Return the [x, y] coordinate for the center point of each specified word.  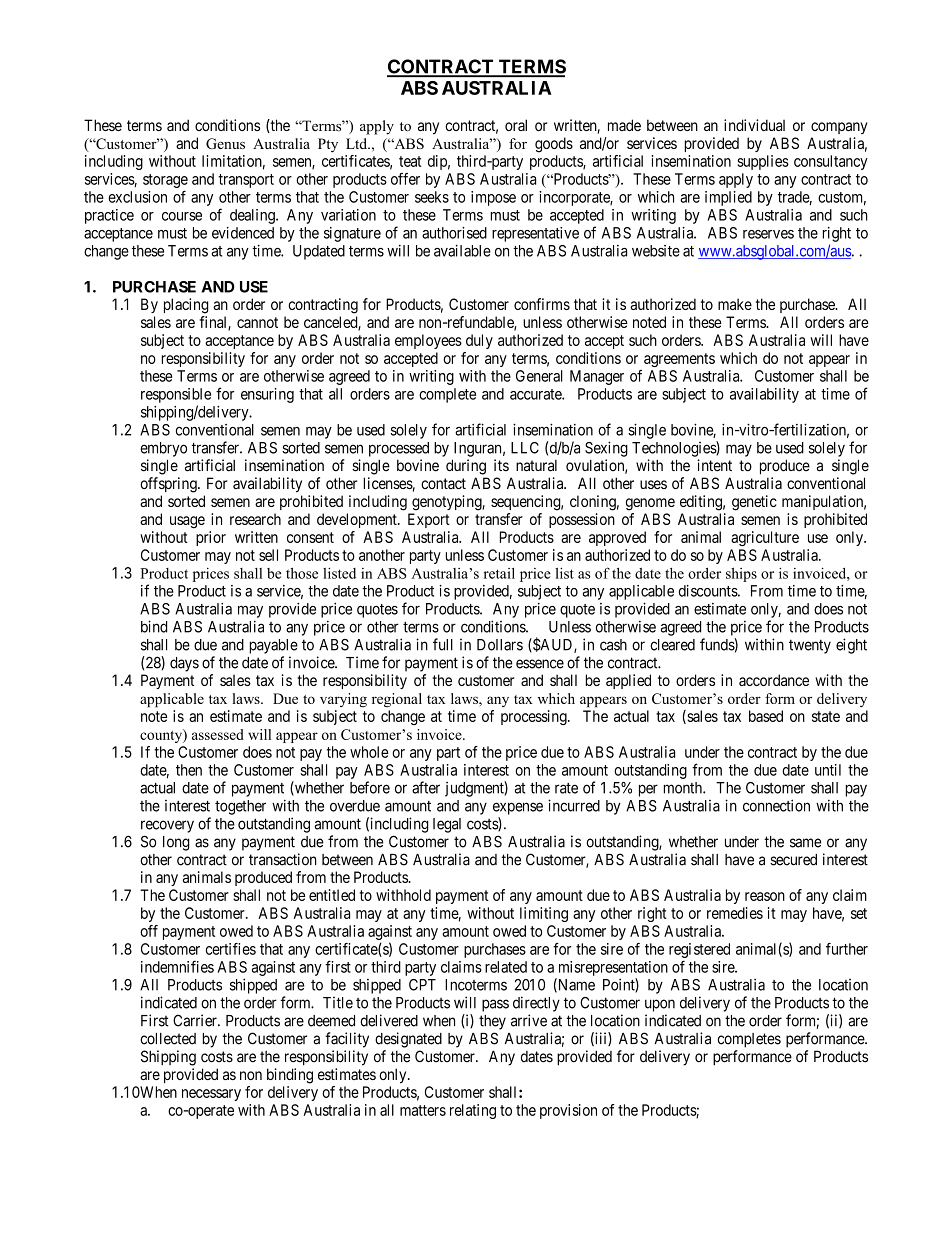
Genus [225, 143]
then [189, 770]
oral [516, 125]
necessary [211, 1095]
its [501, 465]
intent [714, 465]
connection [776, 805]
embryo [163, 449]
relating [473, 1111]
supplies [763, 162]
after [426, 787]
